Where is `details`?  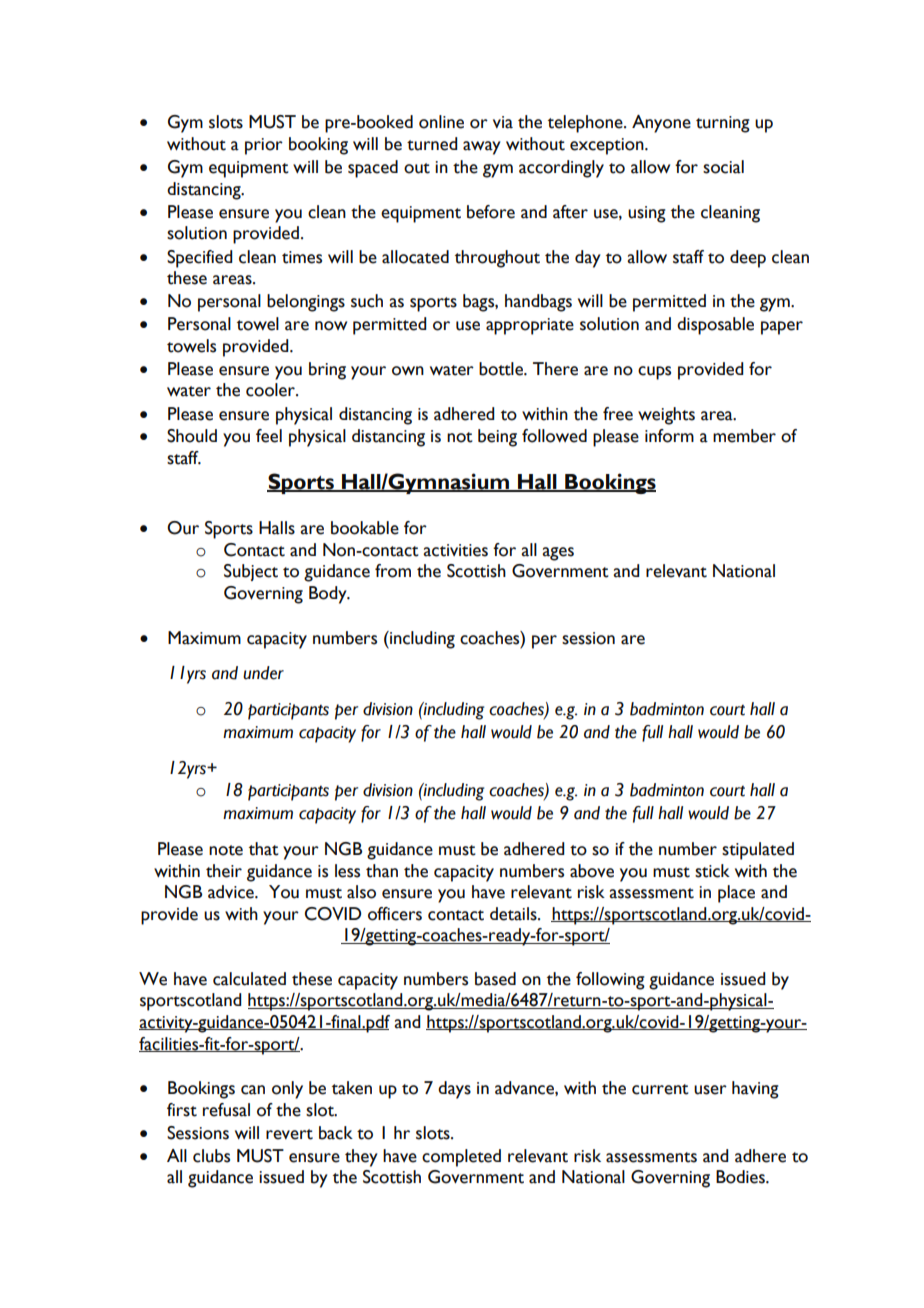 details is located at coordinates (514, 914).
